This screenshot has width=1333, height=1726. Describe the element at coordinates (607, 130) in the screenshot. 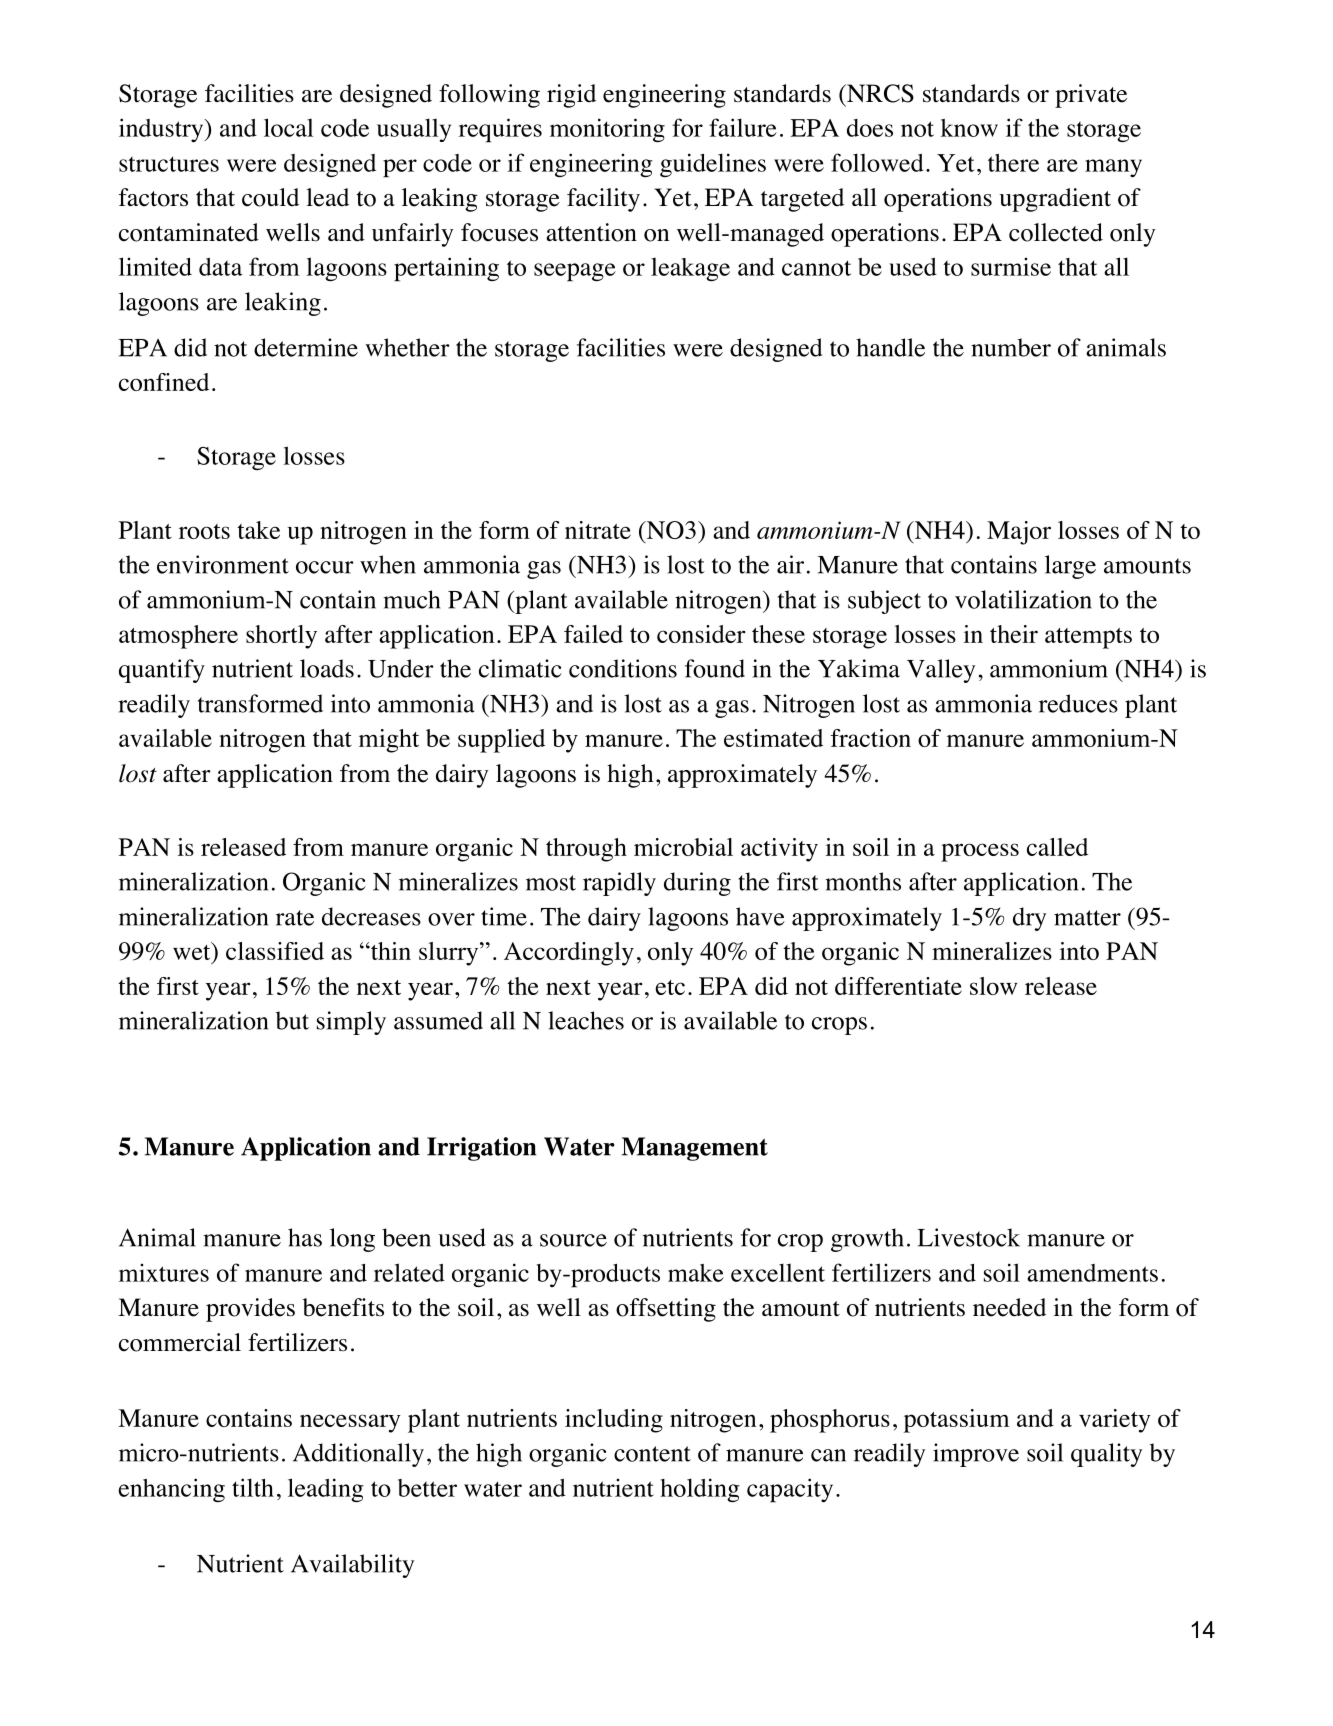

I see `monitoring` at that location.
